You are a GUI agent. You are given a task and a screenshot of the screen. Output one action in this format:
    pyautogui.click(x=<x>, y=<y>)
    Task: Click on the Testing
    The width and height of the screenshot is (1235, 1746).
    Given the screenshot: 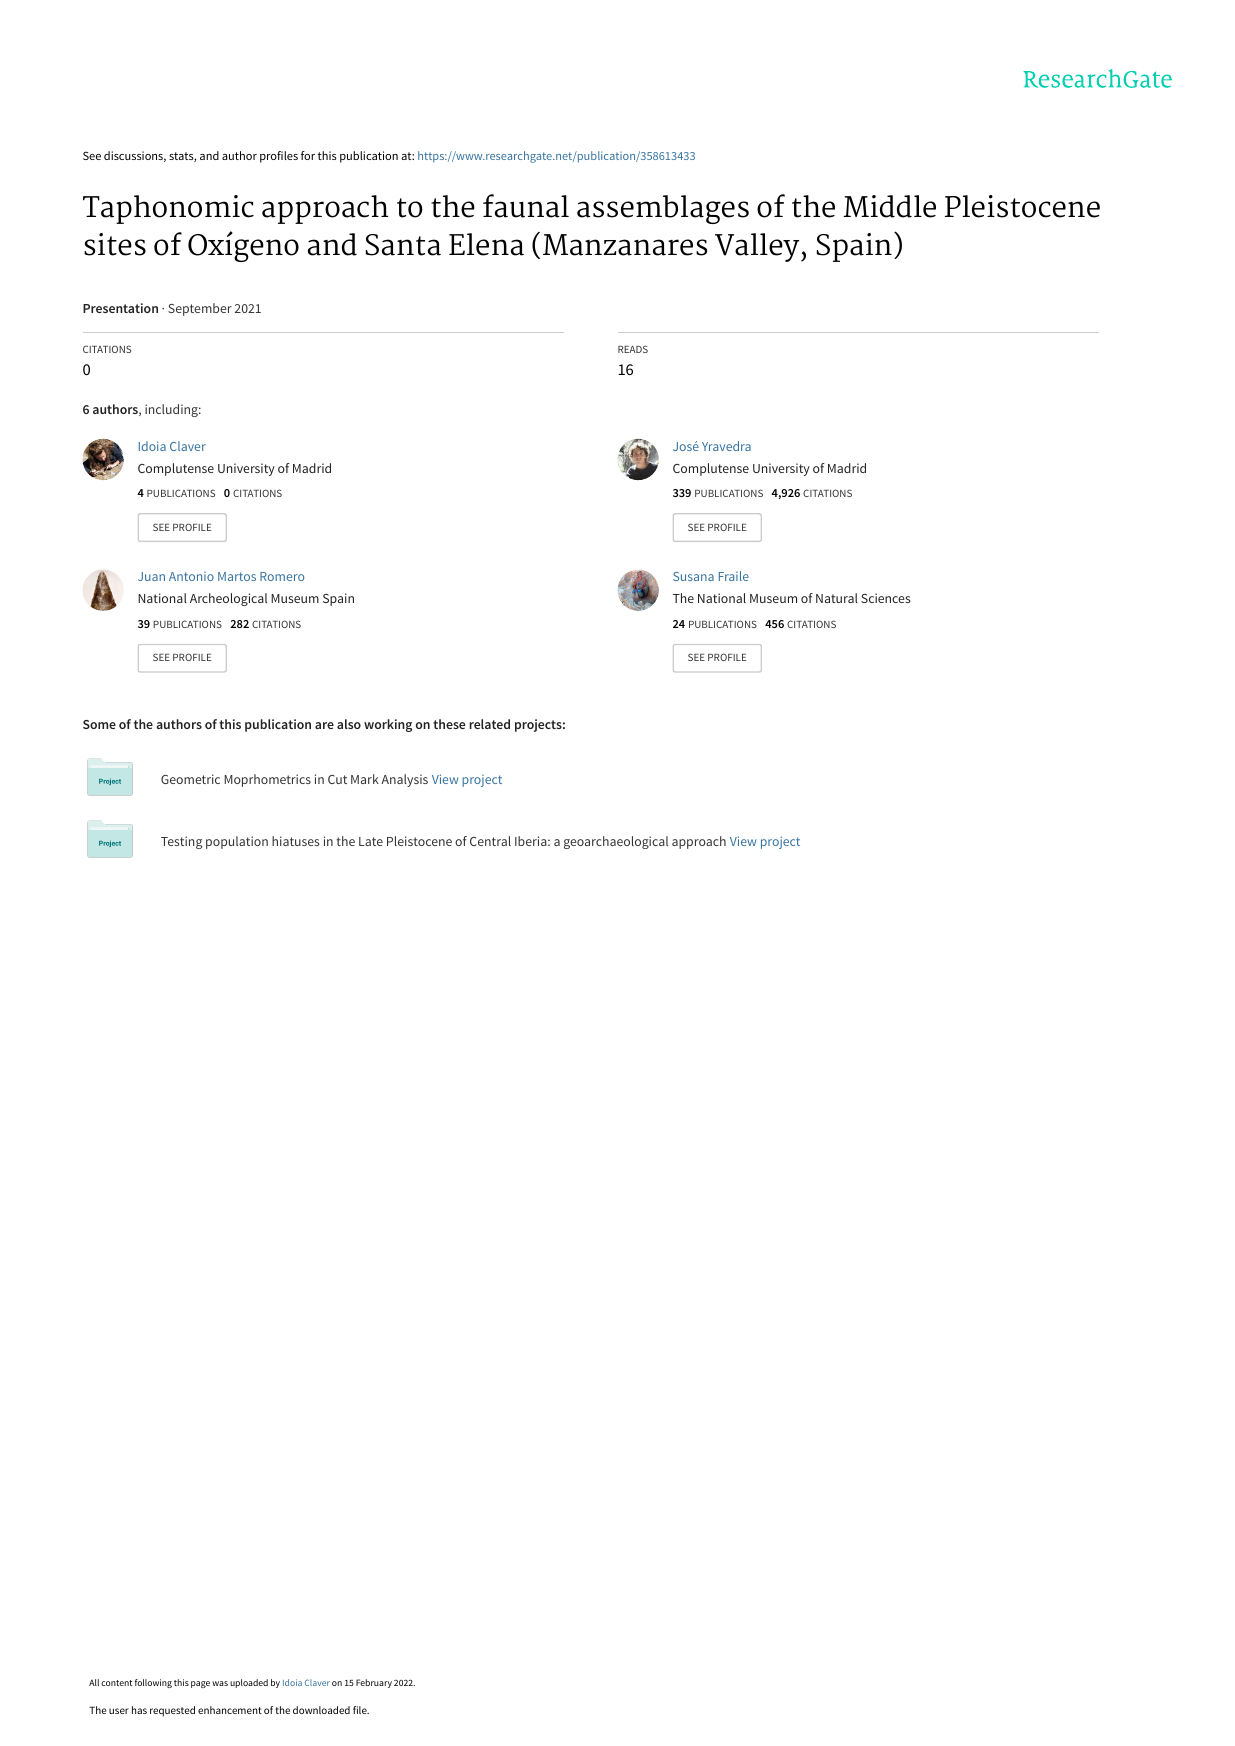 What is the action you would take?
    pyautogui.click(x=181, y=842)
